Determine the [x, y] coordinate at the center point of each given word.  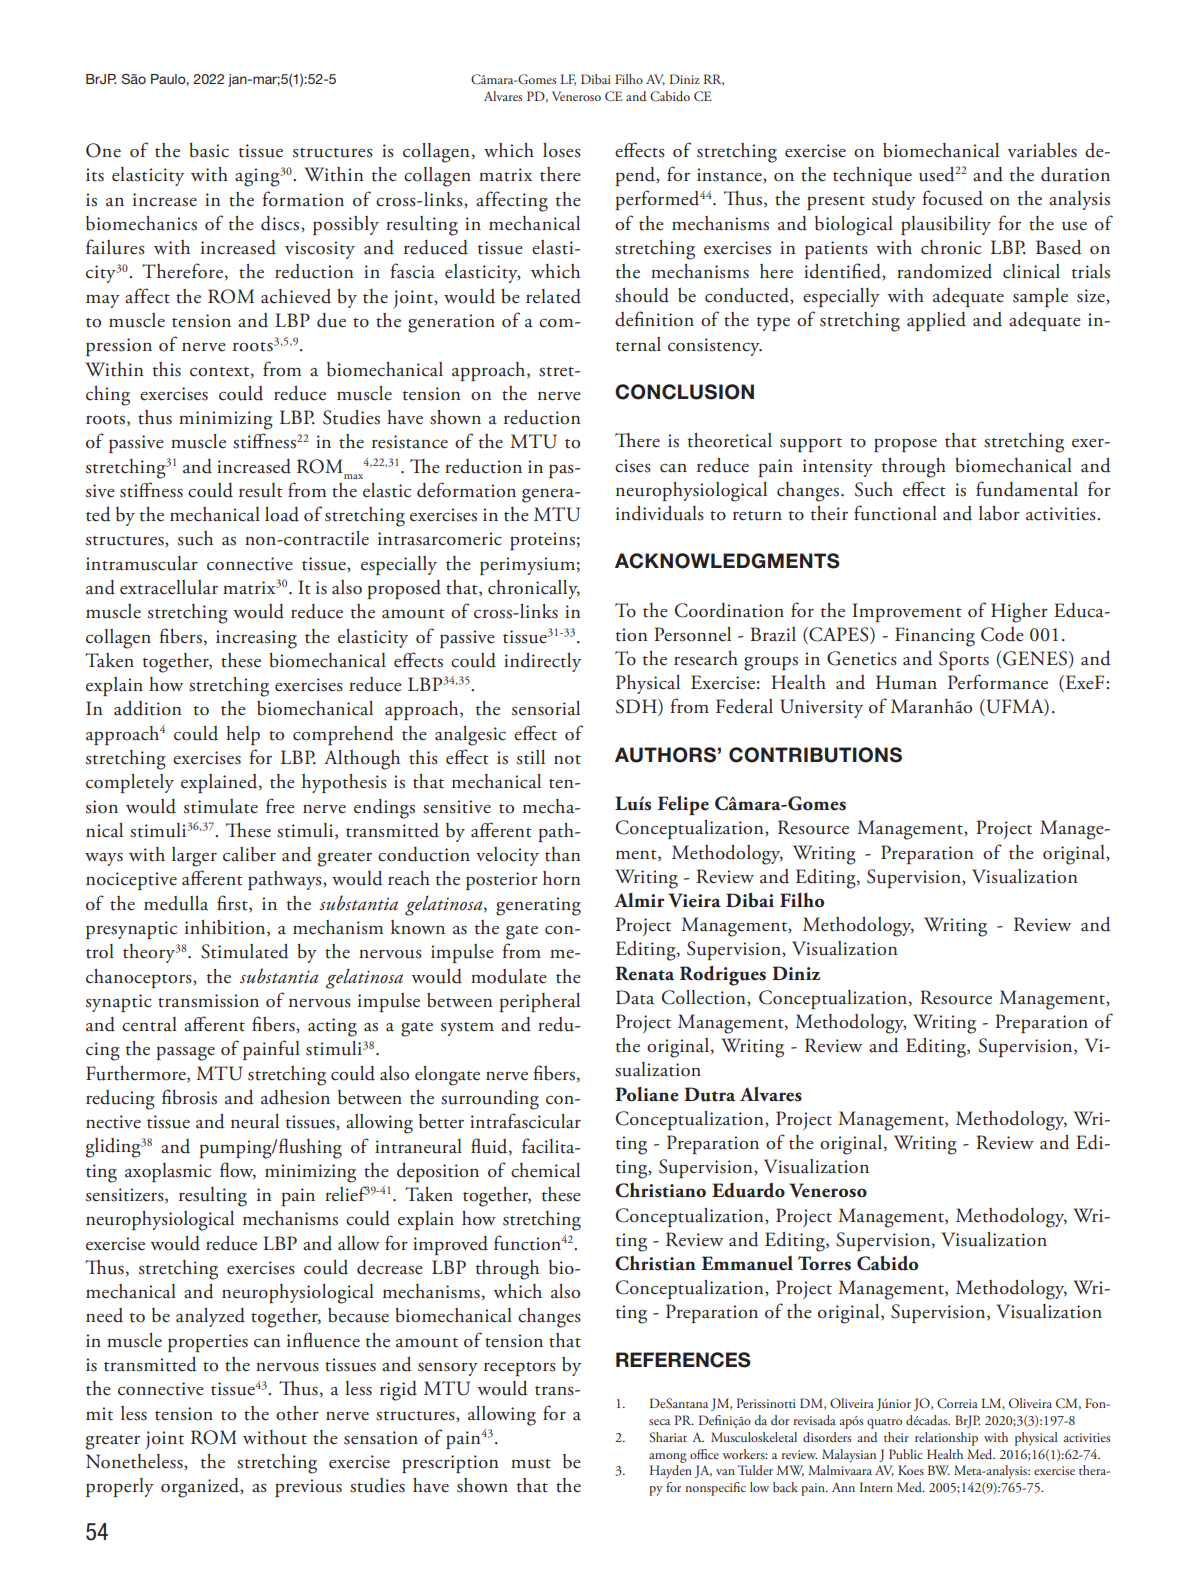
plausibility [946, 225]
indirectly [542, 662]
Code [1002, 634]
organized [201, 1488]
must [531, 1464]
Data [635, 997]
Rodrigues [723, 975]
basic [209, 150]
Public [905, 1454]
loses [562, 150]
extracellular [169, 587]
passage [185, 1053]
